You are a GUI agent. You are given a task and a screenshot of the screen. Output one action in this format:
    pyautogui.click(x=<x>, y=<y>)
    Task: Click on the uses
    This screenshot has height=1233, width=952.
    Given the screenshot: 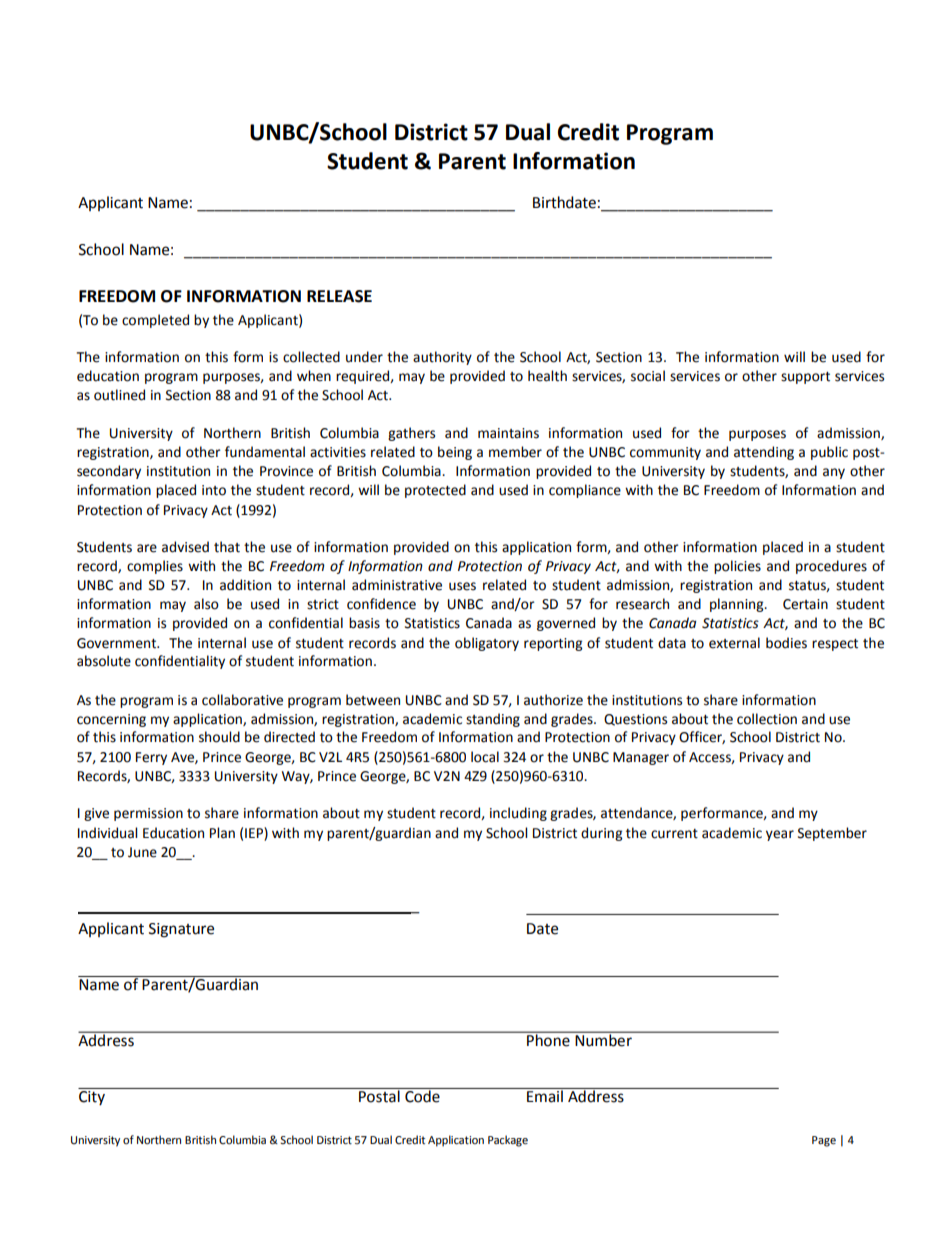 What is the action you would take?
    pyautogui.click(x=462, y=586)
